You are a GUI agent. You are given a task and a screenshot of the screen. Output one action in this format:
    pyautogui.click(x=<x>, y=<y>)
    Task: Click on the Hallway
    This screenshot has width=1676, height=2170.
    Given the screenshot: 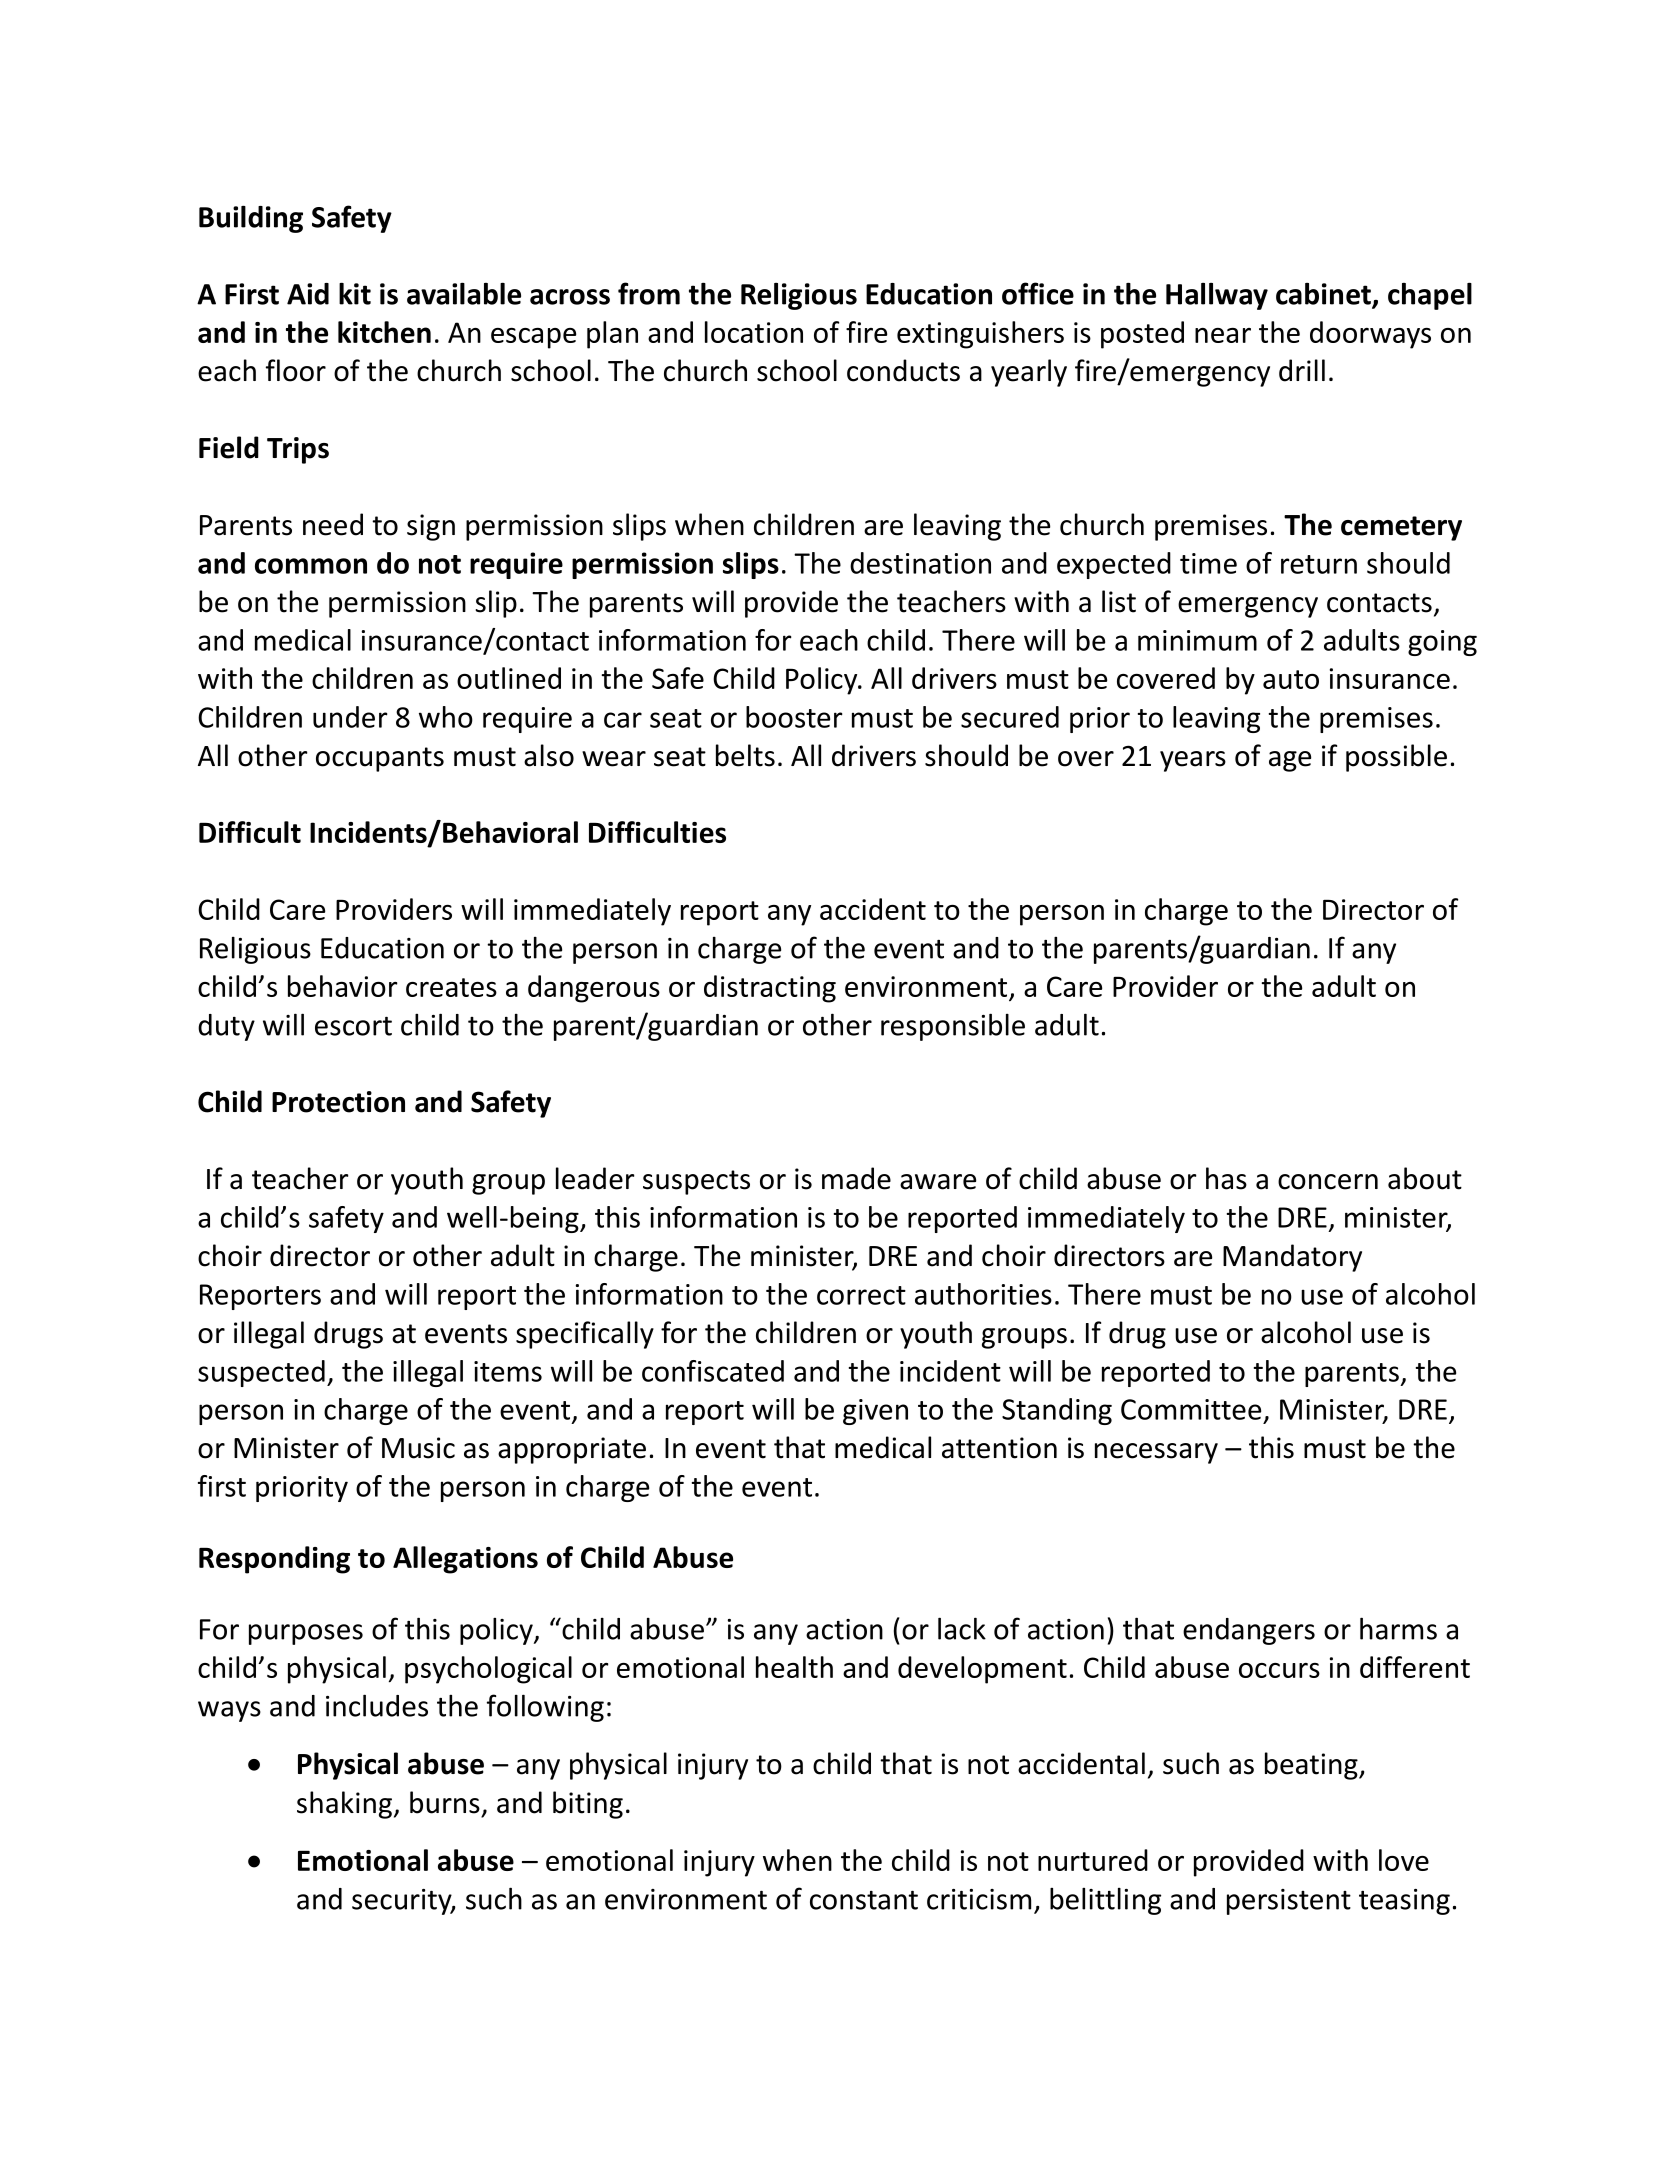 What is the action you would take?
    pyautogui.click(x=1217, y=296)
